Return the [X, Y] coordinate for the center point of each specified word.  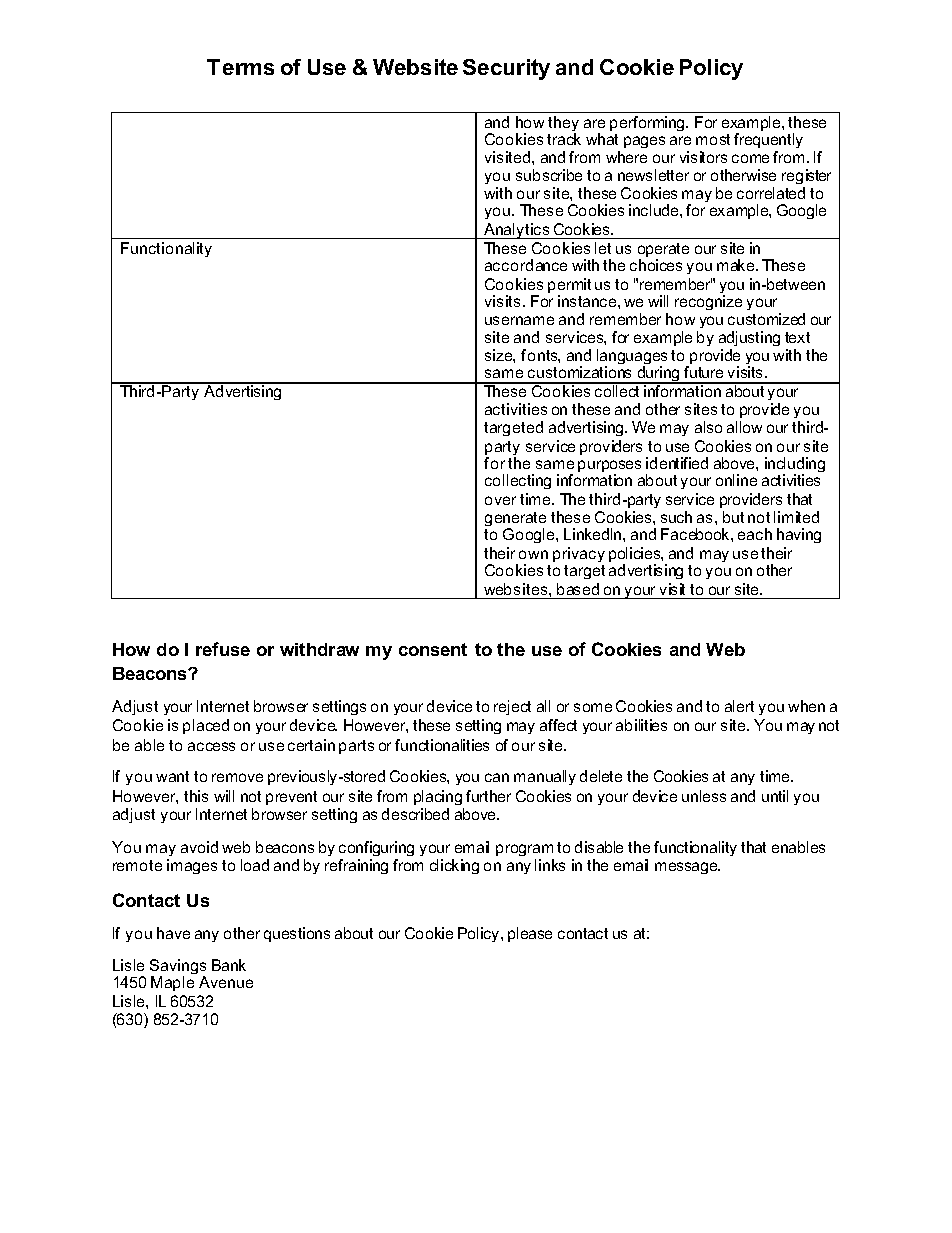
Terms [240, 67]
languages [632, 358]
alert [739, 706]
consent [433, 649]
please [530, 934]
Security [506, 69]
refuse [223, 649]
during [658, 375]
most [713, 139]
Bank [229, 965]
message [687, 868]
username [519, 320]
